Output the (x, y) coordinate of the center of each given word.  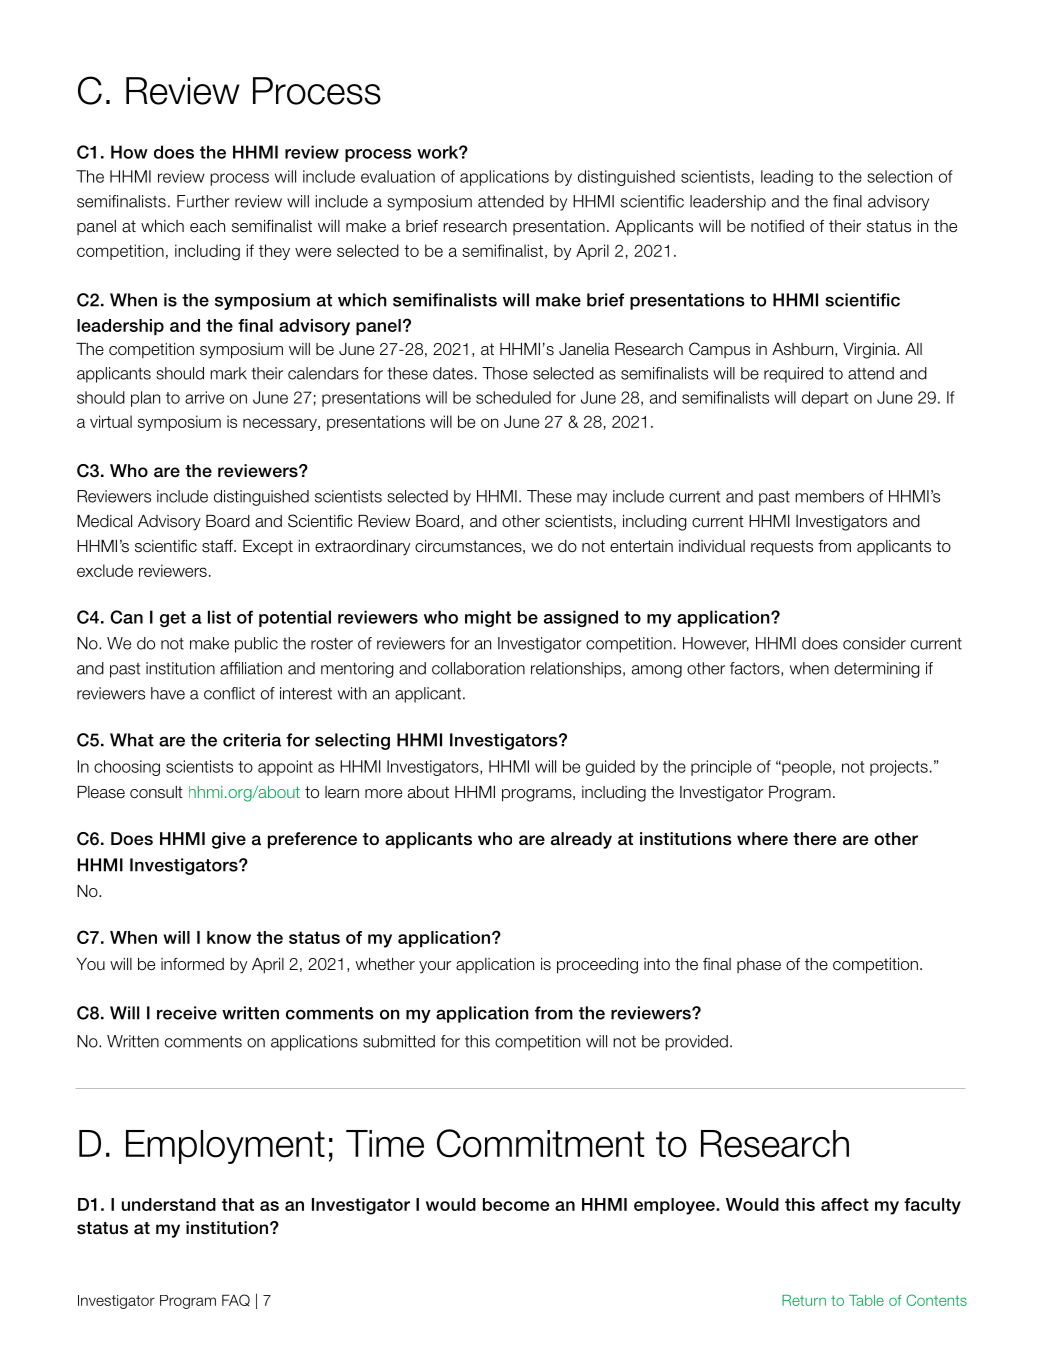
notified (777, 226)
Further (203, 201)
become (516, 1204)
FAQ (236, 1300)
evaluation (398, 176)
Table (866, 1300)
